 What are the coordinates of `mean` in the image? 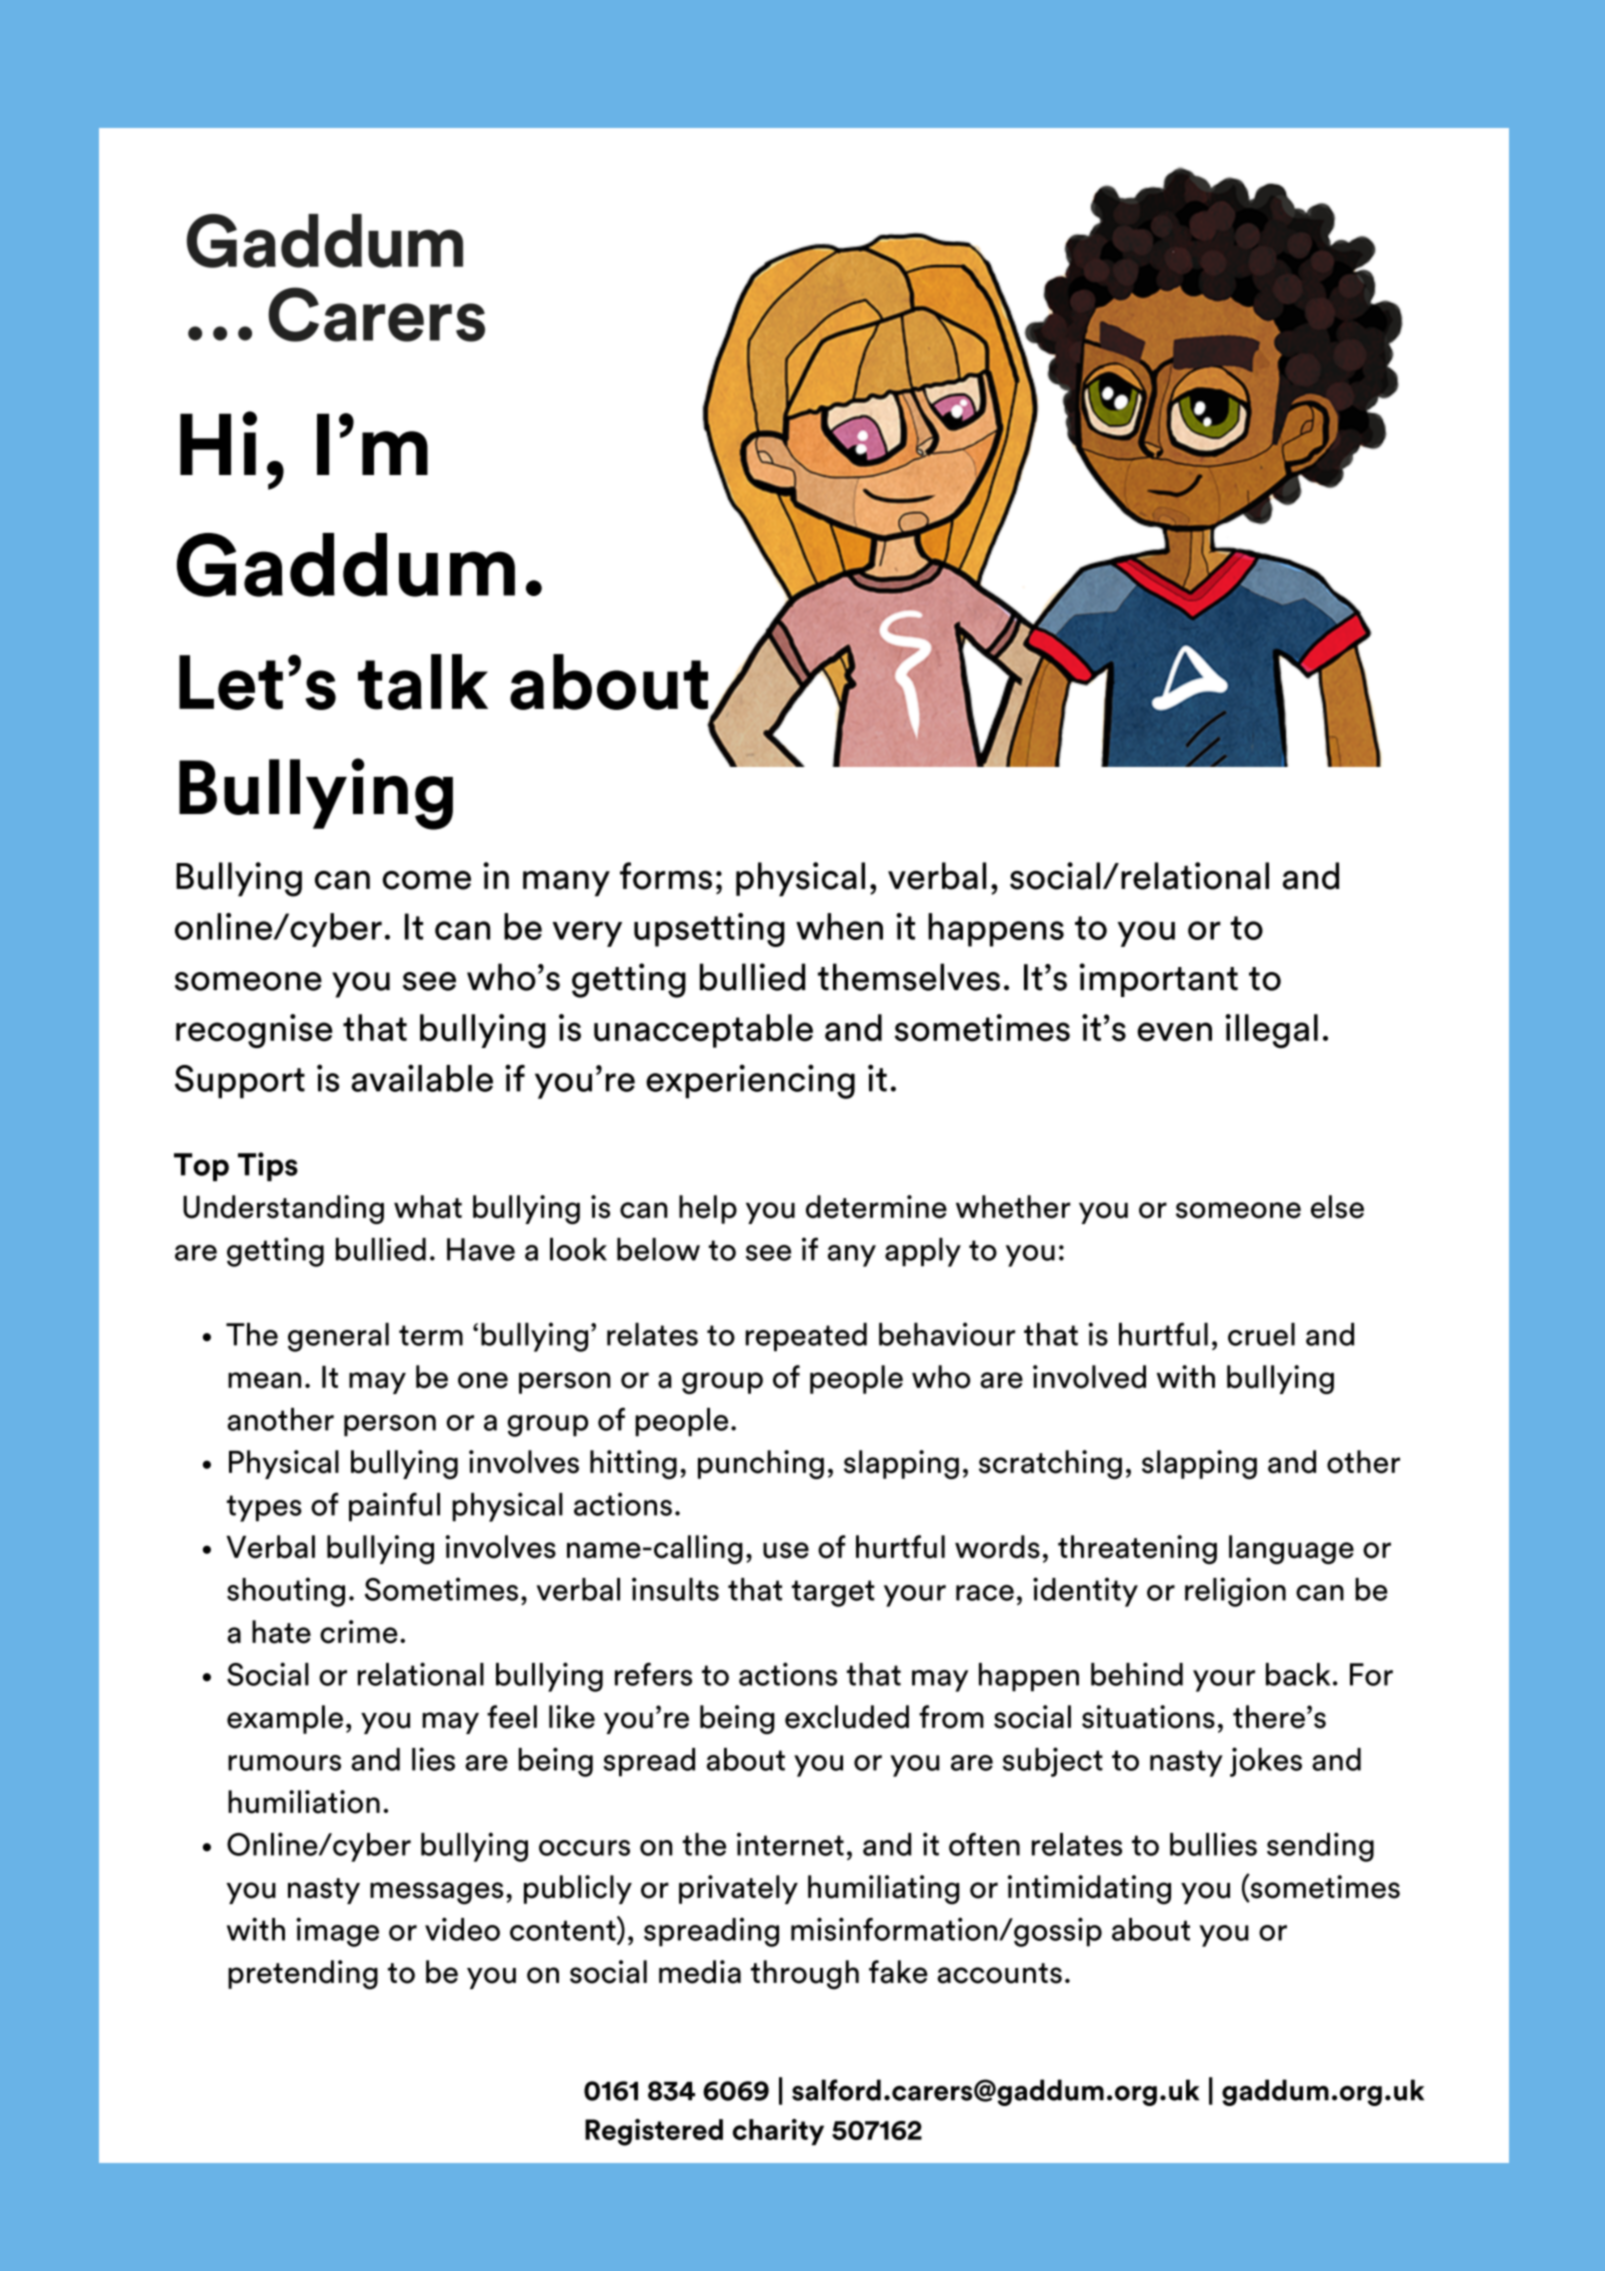 It's located at (264, 1380).
